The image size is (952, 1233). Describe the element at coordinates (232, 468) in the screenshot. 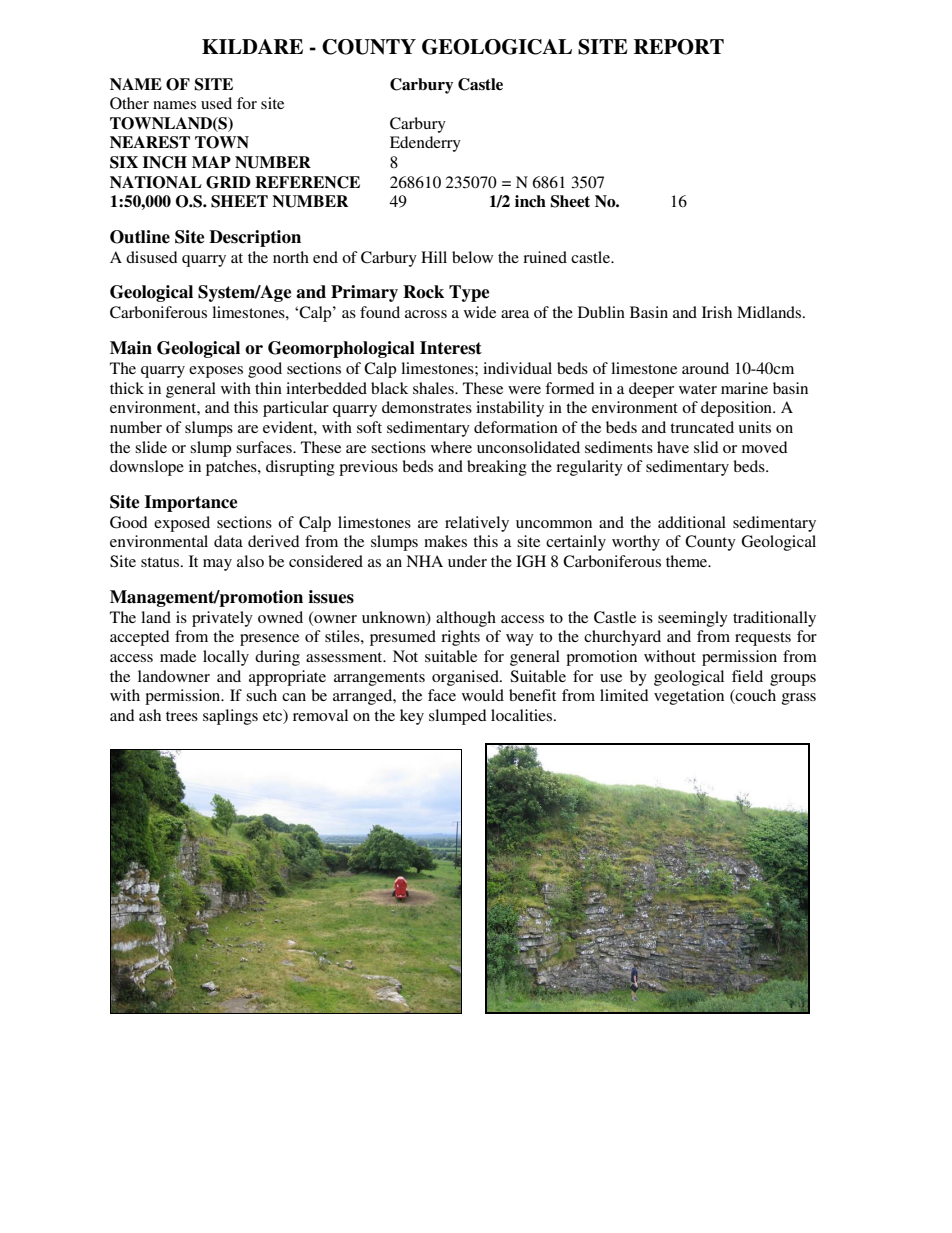

I see `patches` at that location.
